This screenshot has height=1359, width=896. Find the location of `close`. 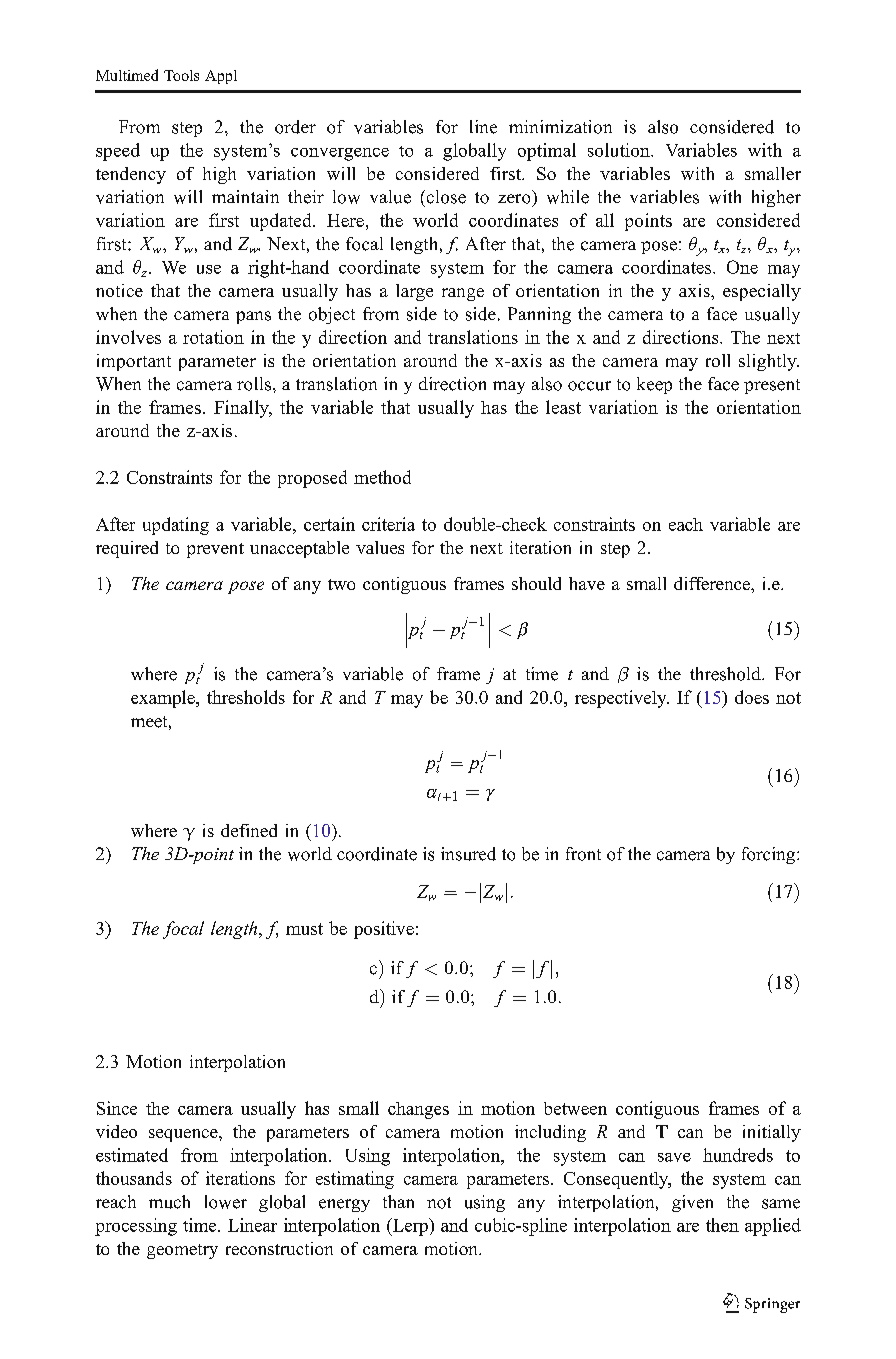

close is located at coordinates (445, 197).
